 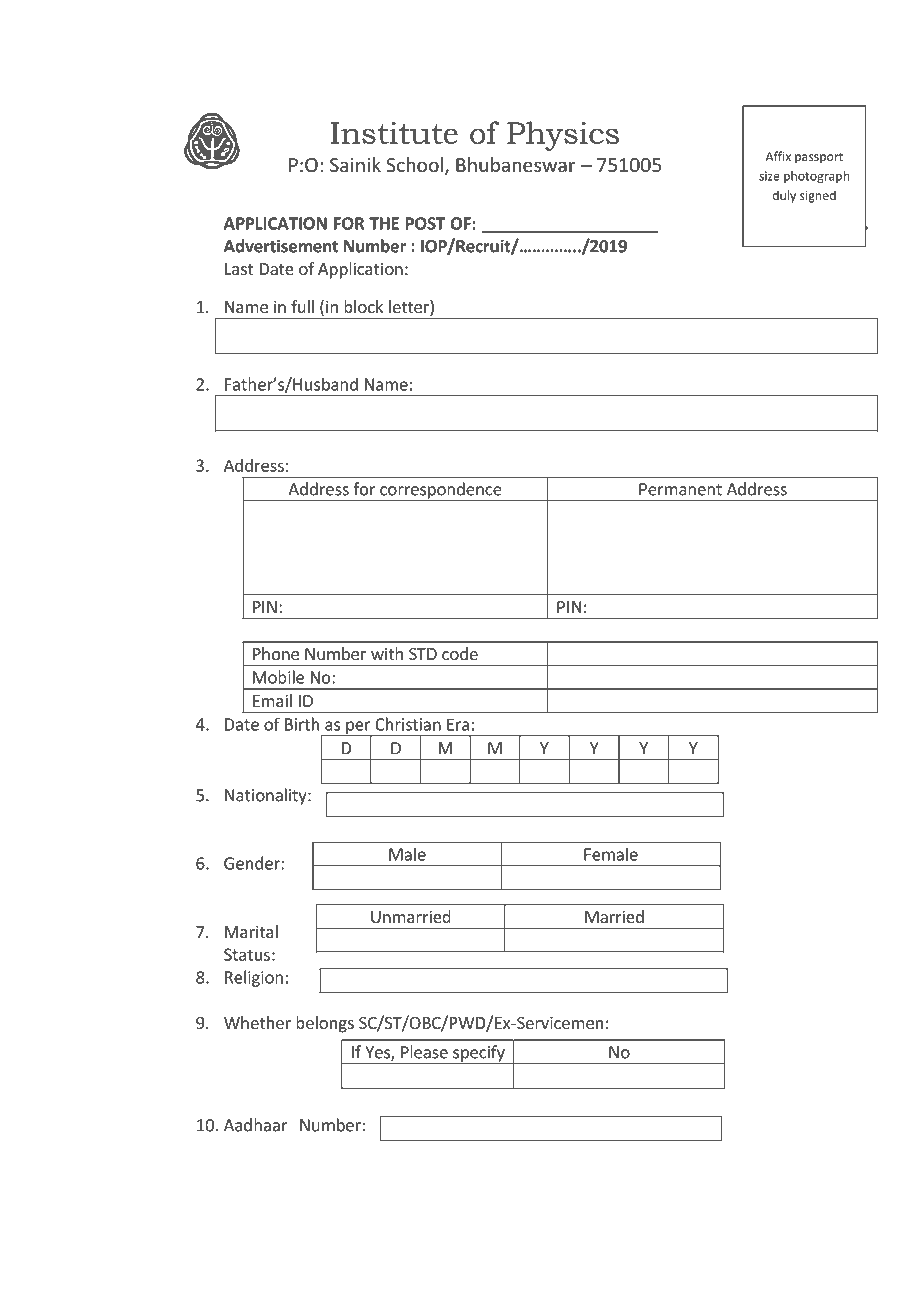 What do you see at coordinates (276, 653) in the screenshot?
I see `Phone` at bounding box center [276, 653].
